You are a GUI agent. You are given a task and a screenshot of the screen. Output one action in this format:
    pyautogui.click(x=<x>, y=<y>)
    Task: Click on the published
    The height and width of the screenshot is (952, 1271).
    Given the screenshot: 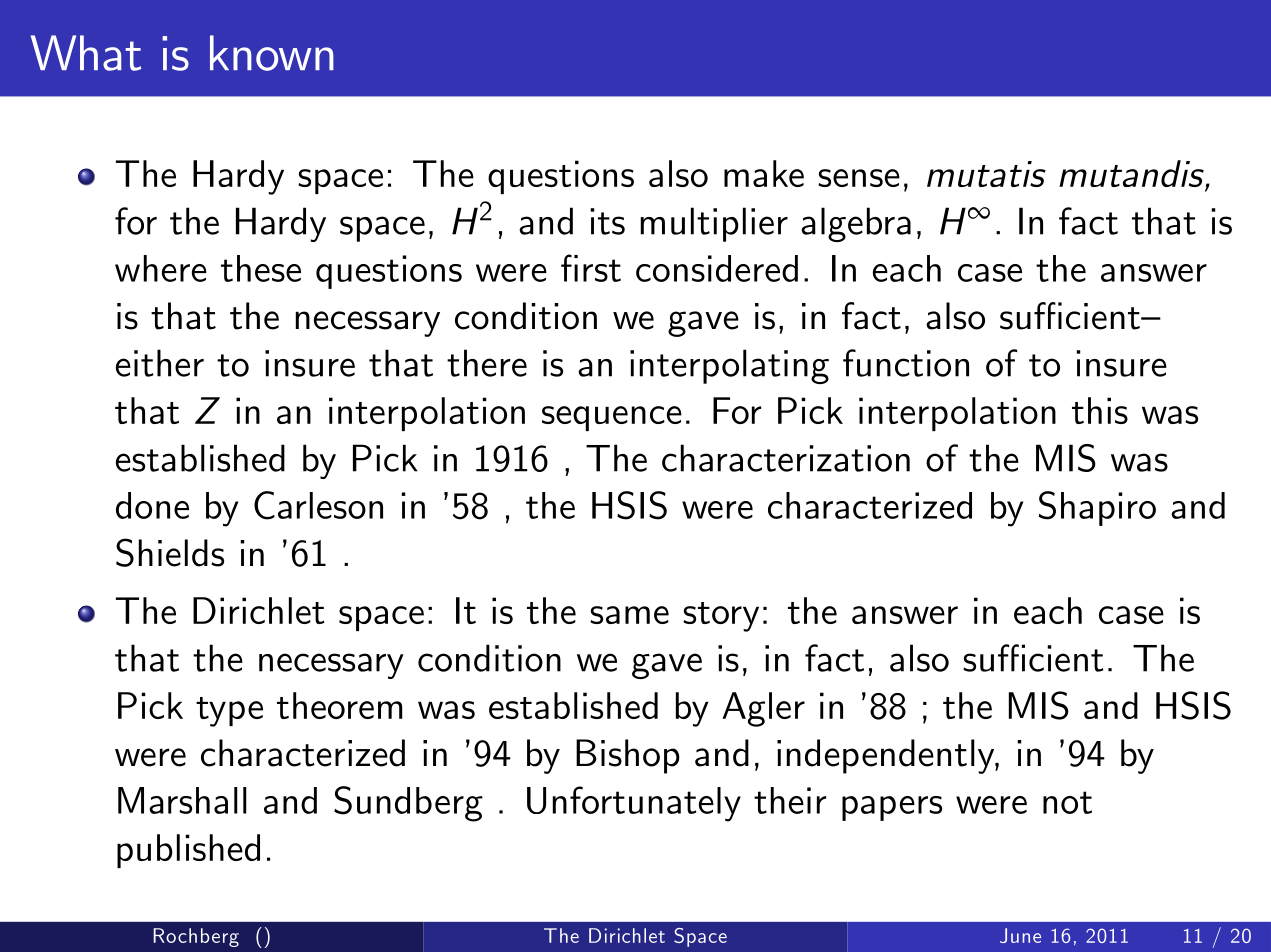 What is the action you would take?
    pyautogui.click(x=188, y=851)
